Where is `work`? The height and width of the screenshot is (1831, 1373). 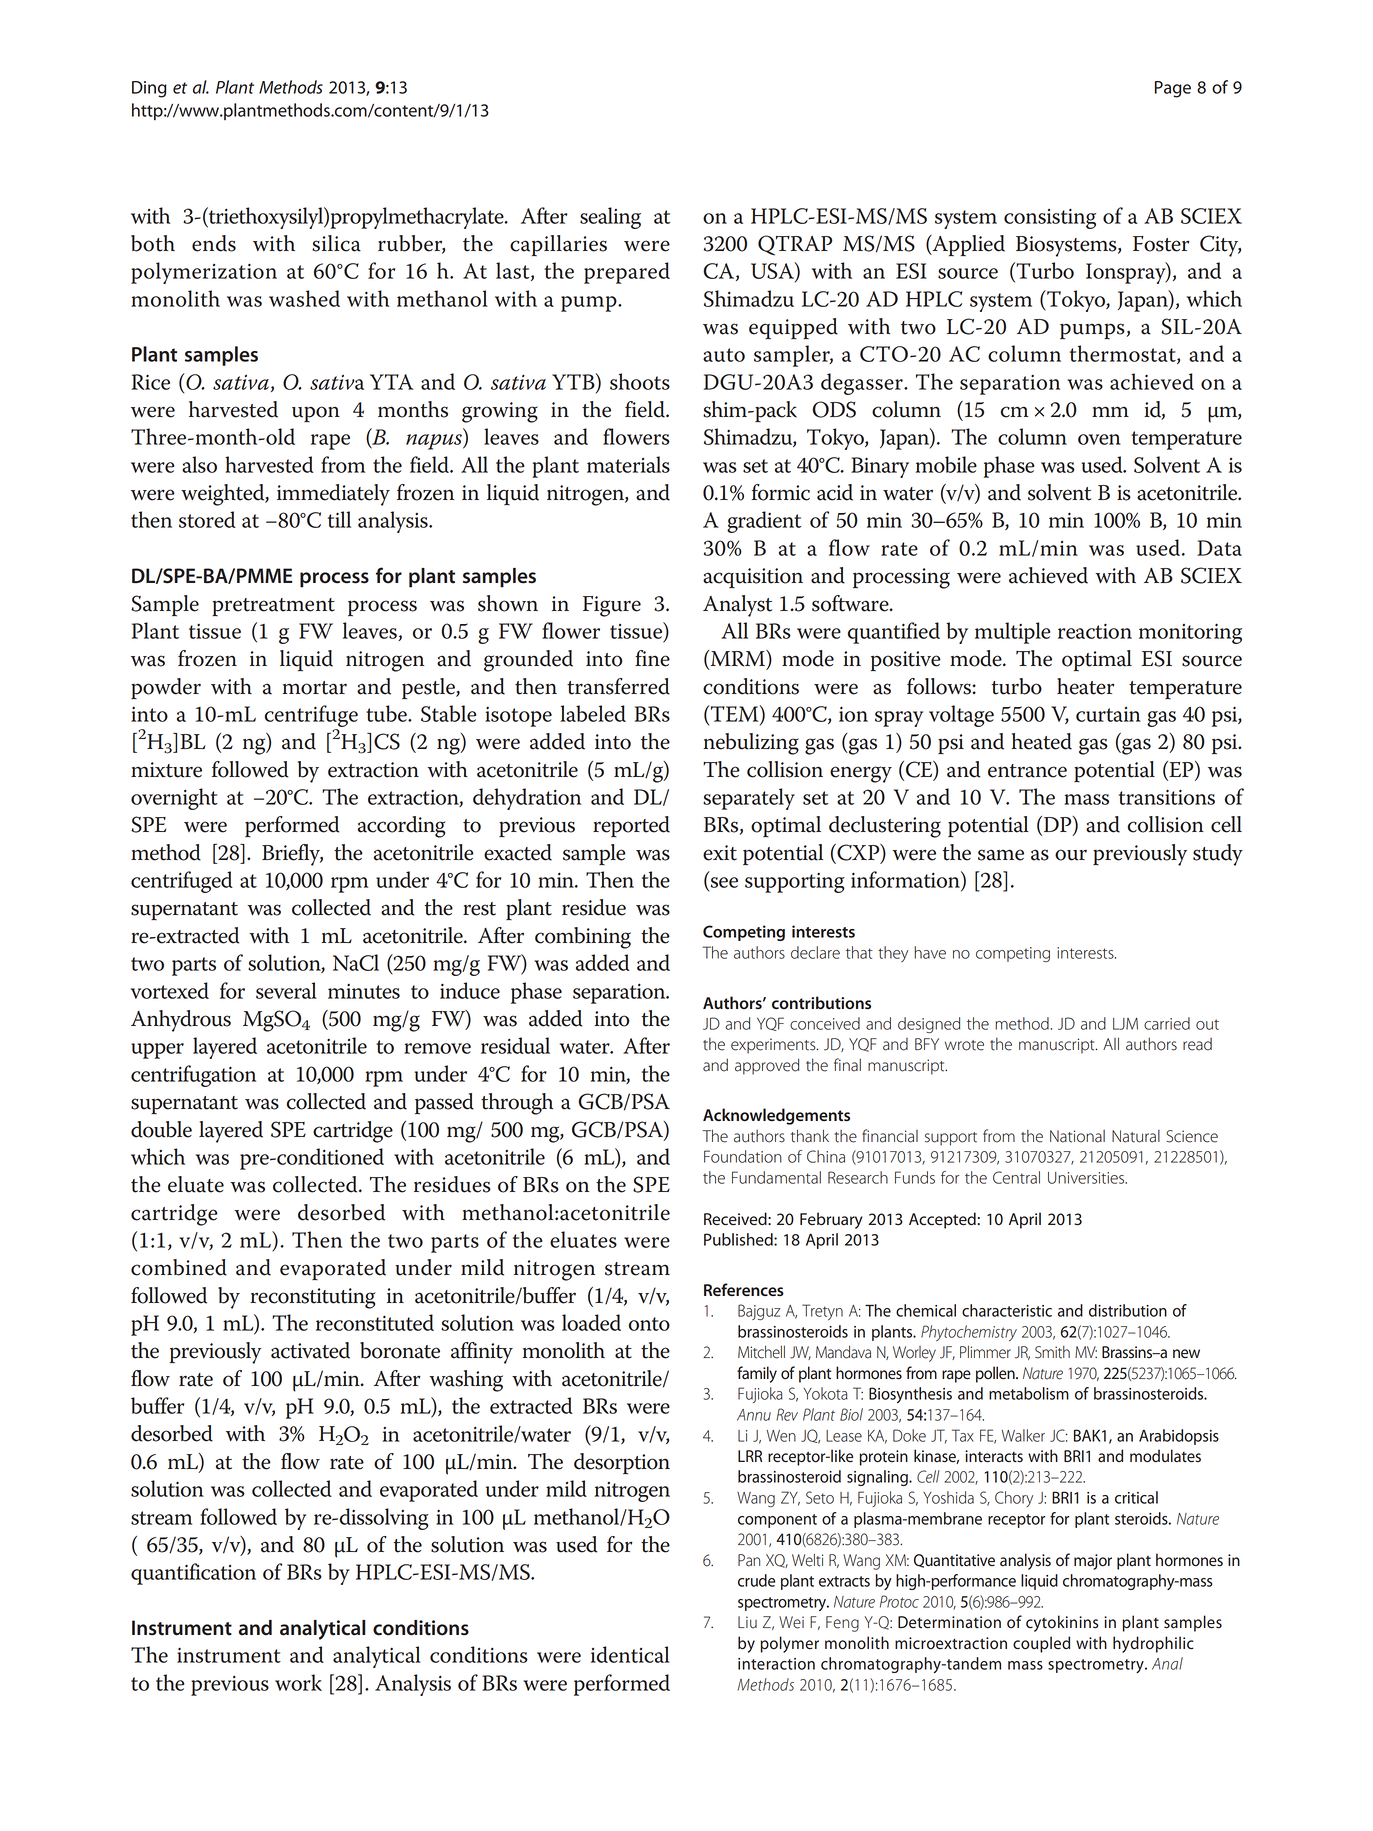 work is located at coordinates (298, 1682).
